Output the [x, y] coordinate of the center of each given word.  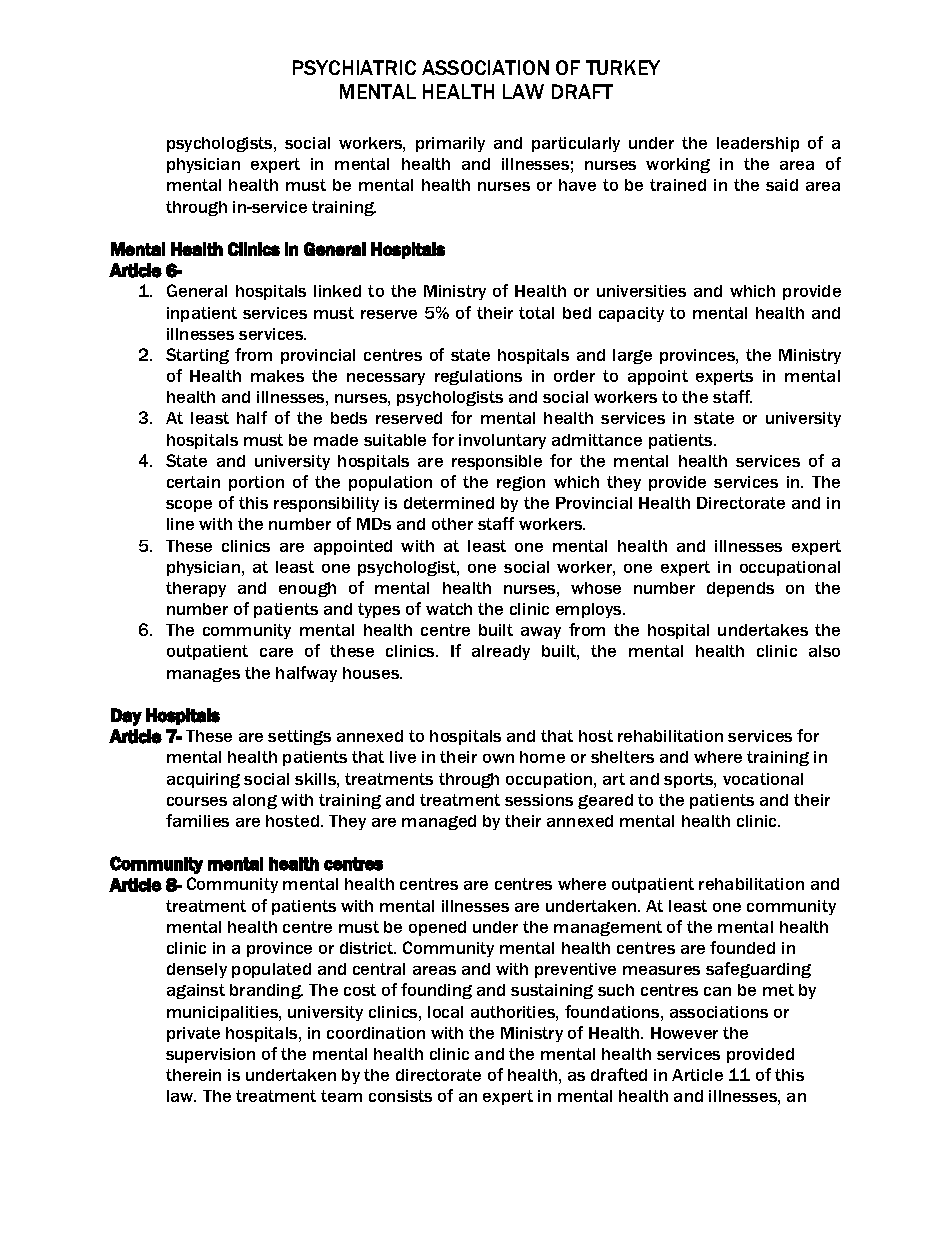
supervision [210, 1055]
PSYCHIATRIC [354, 67]
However [684, 1033]
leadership [758, 144]
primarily [450, 144]
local [445, 1012]
